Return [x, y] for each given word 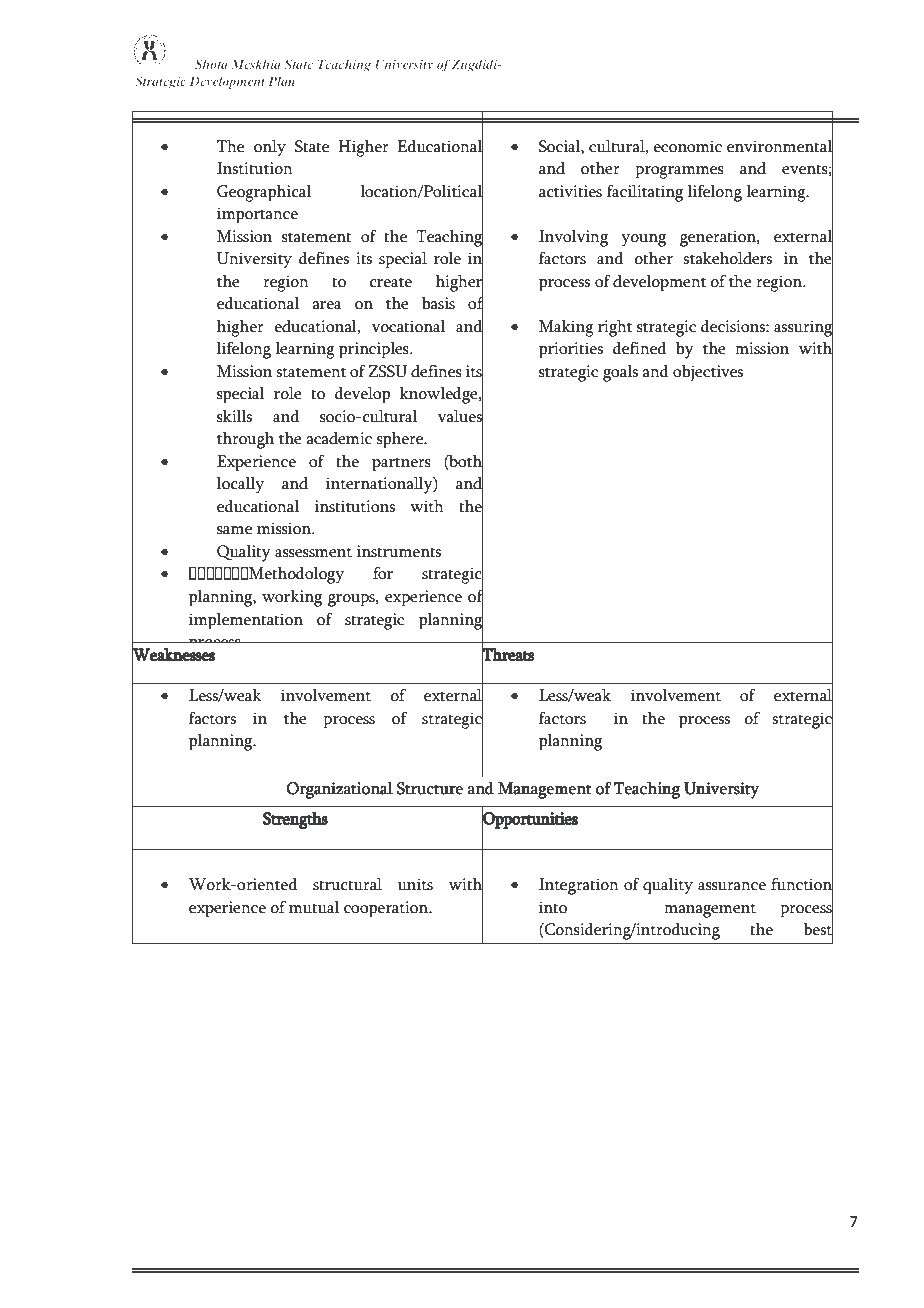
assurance [732, 886]
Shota [211, 64]
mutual [314, 907]
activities [570, 191]
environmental [780, 146]
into [553, 907]
